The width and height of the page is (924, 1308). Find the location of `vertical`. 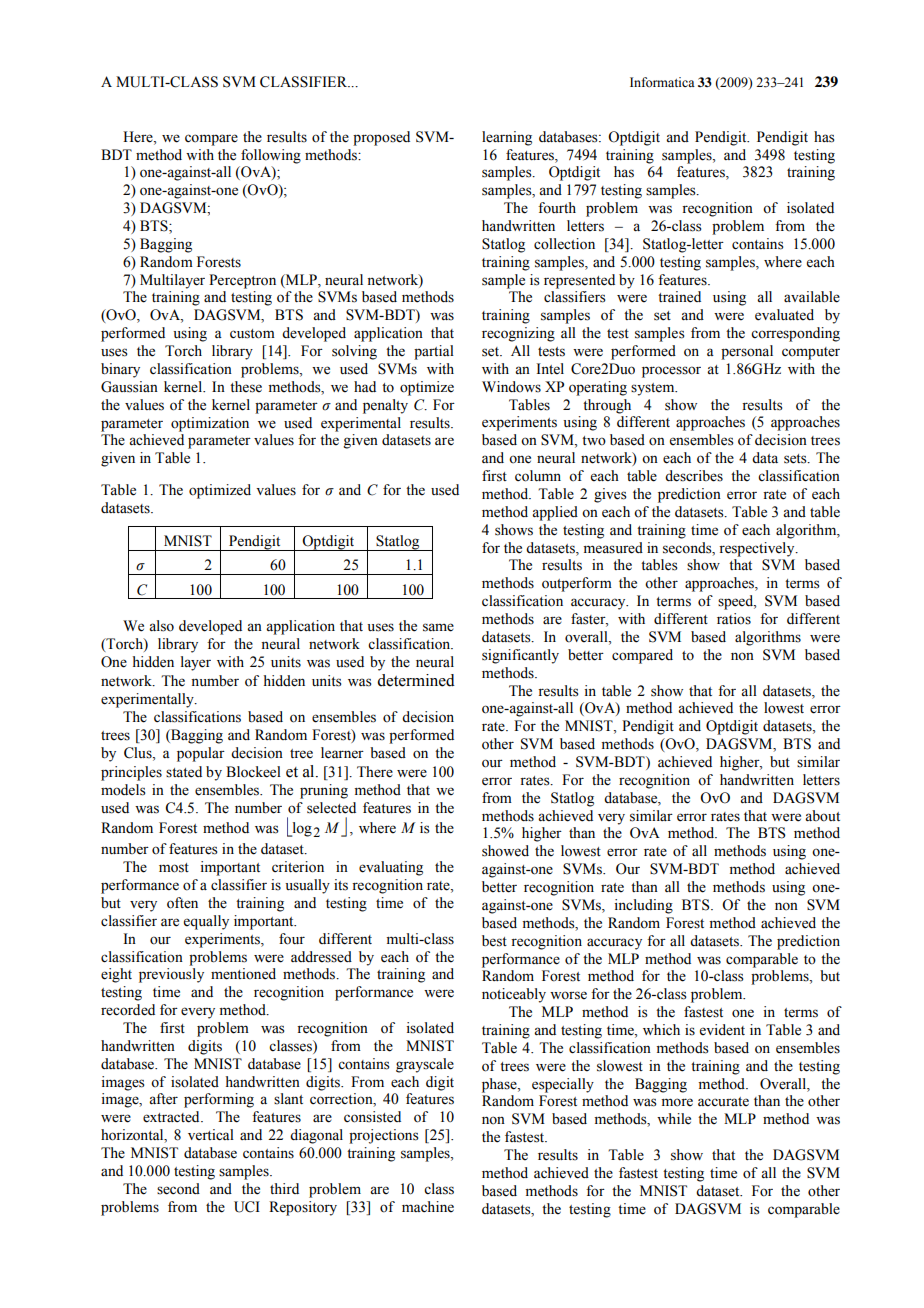

vertical is located at coordinates (211, 1135).
